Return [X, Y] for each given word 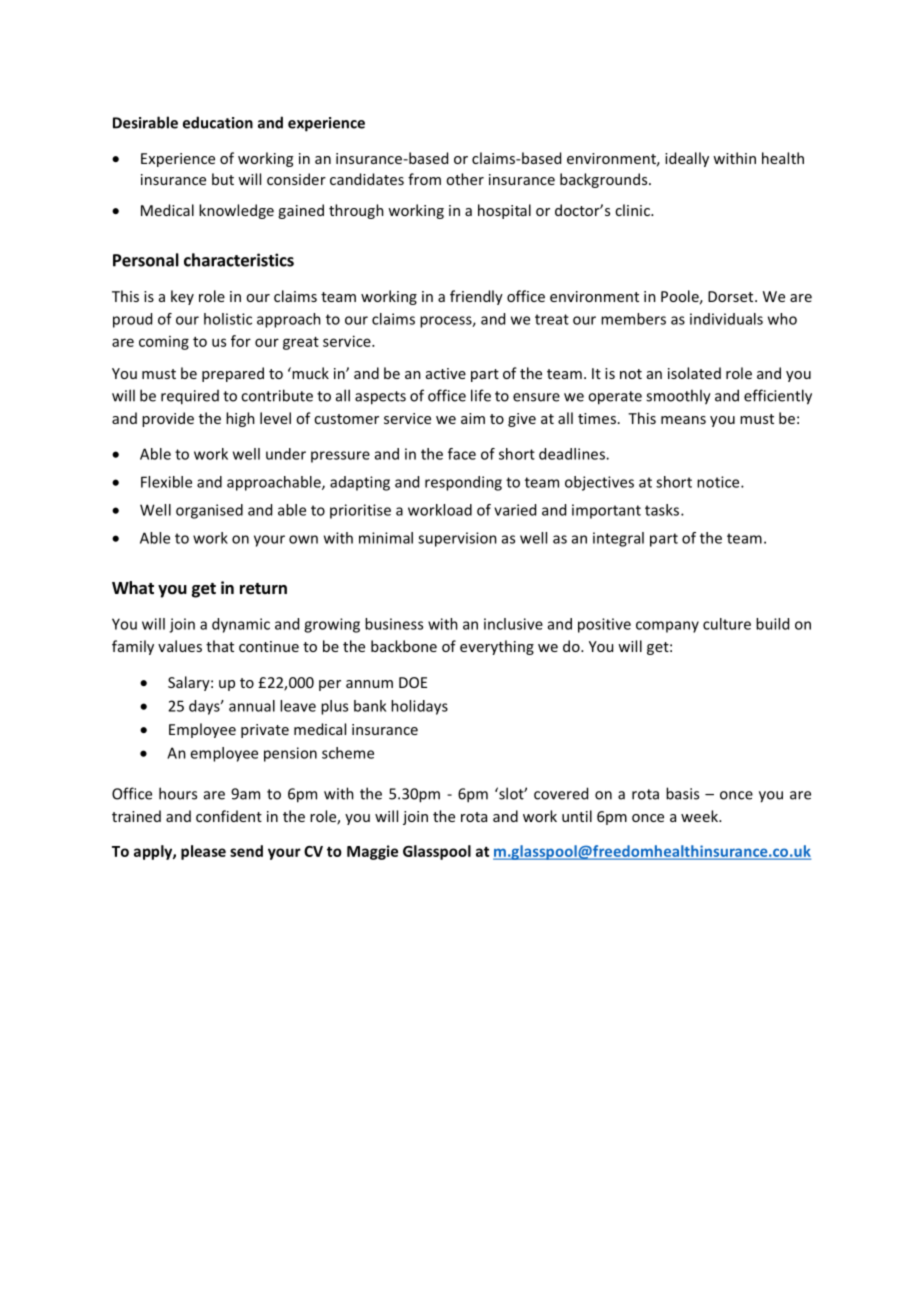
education [218, 122]
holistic [228, 319]
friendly [476, 297]
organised [209, 511]
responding [463, 483]
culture [727, 624]
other [465, 179]
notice [719, 482]
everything [497, 647]
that [220, 646]
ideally [687, 159]
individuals [726, 319]
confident [229, 816]
